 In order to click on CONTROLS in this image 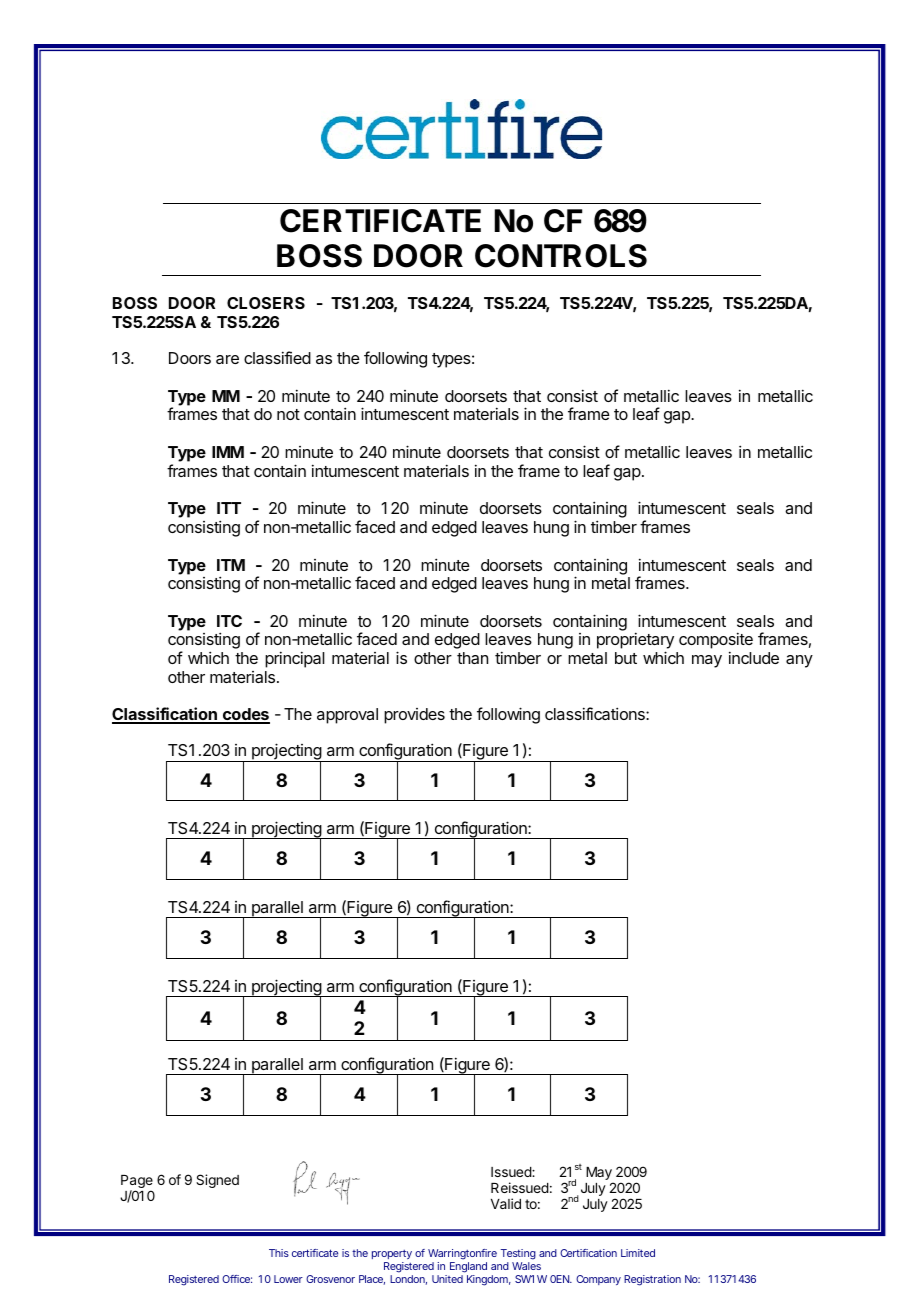, I will do `click(561, 256)`.
